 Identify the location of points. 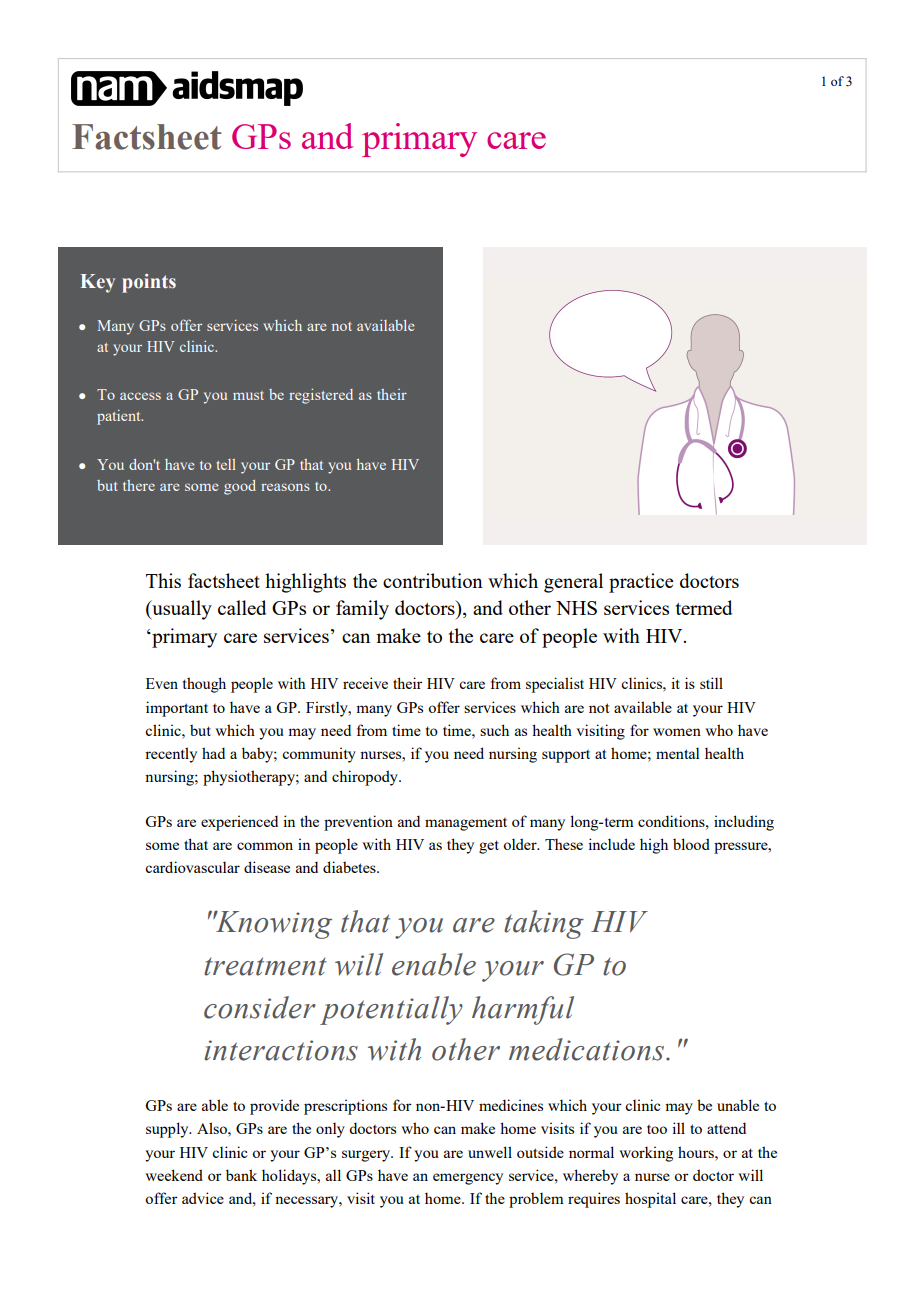
(149, 283).
